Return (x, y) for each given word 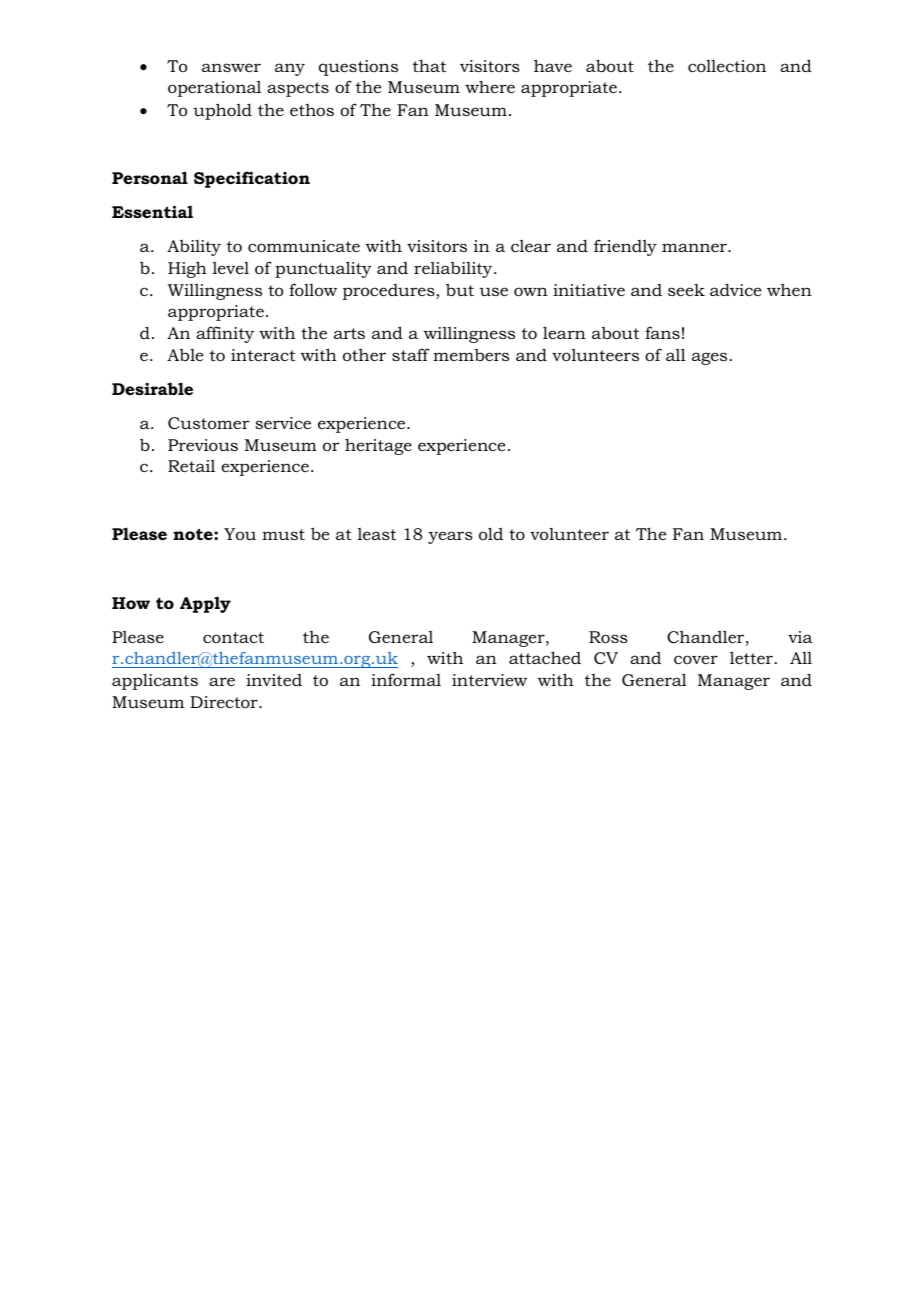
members (471, 355)
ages (709, 358)
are (222, 681)
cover (696, 659)
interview (489, 680)
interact (263, 355)
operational (214, 89)
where (490, 86)
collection (727, 66)
